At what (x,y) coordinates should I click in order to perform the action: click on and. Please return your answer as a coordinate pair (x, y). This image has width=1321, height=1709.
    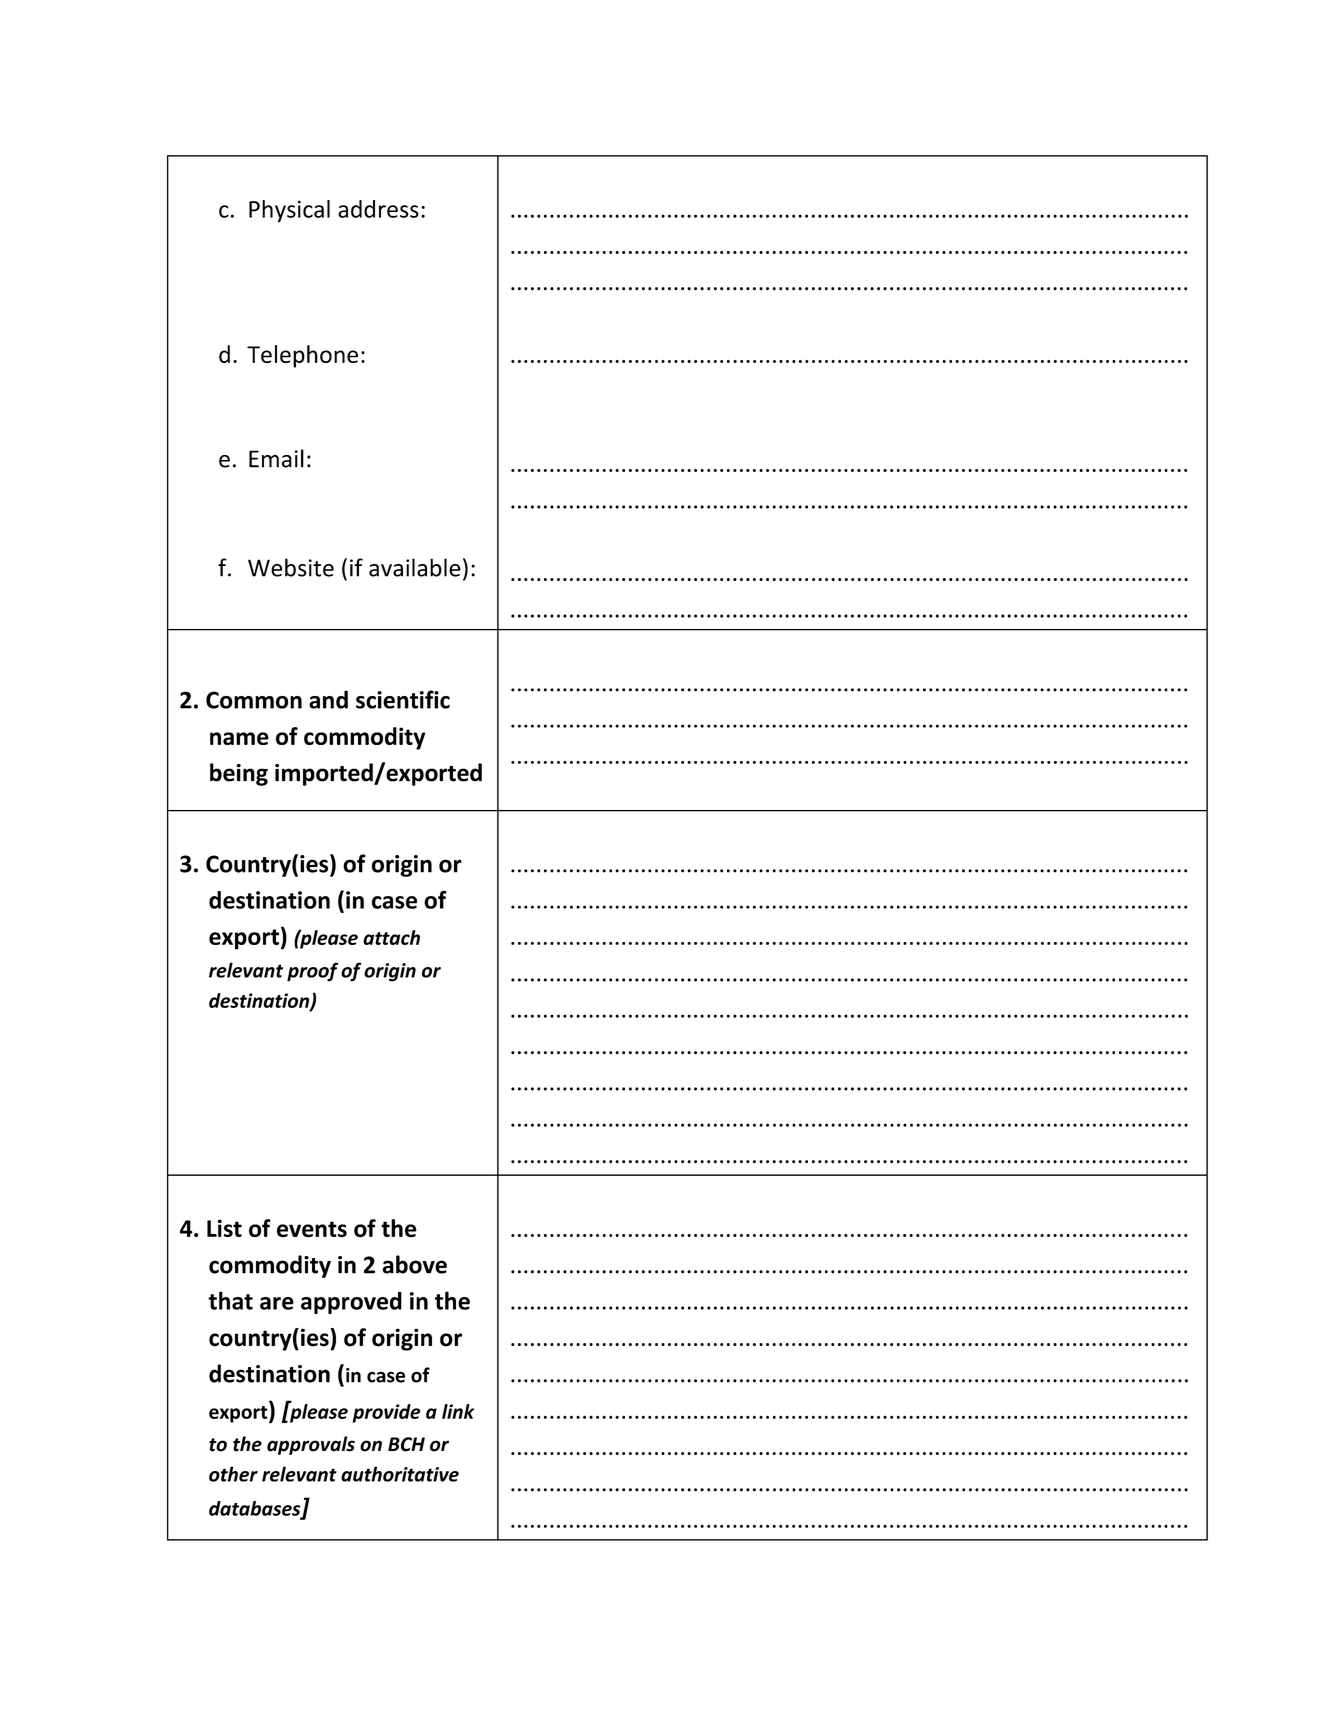
    Looking at the image, I should click on (328, 699).
